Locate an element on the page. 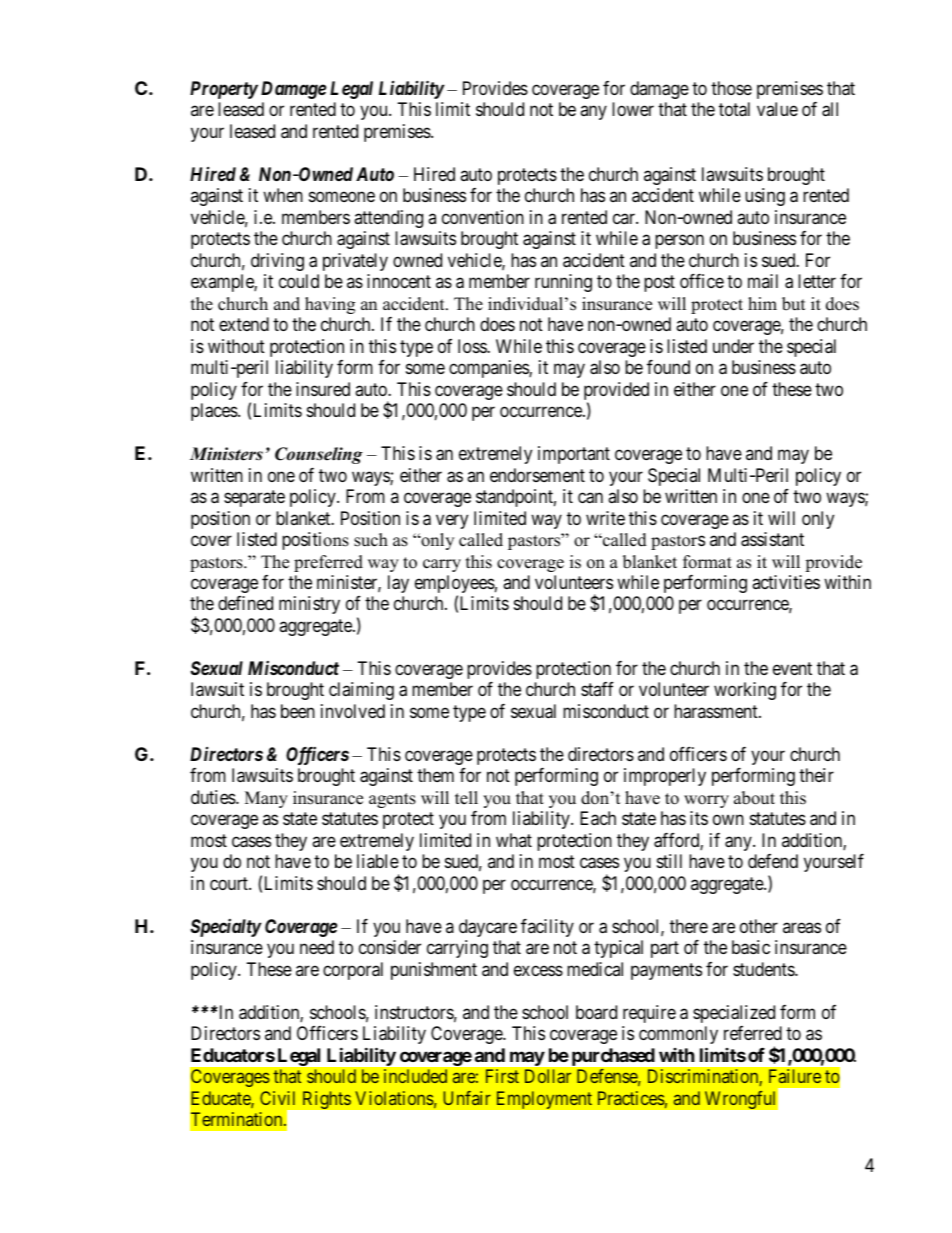  lower is located at coordinates (633, 109).
